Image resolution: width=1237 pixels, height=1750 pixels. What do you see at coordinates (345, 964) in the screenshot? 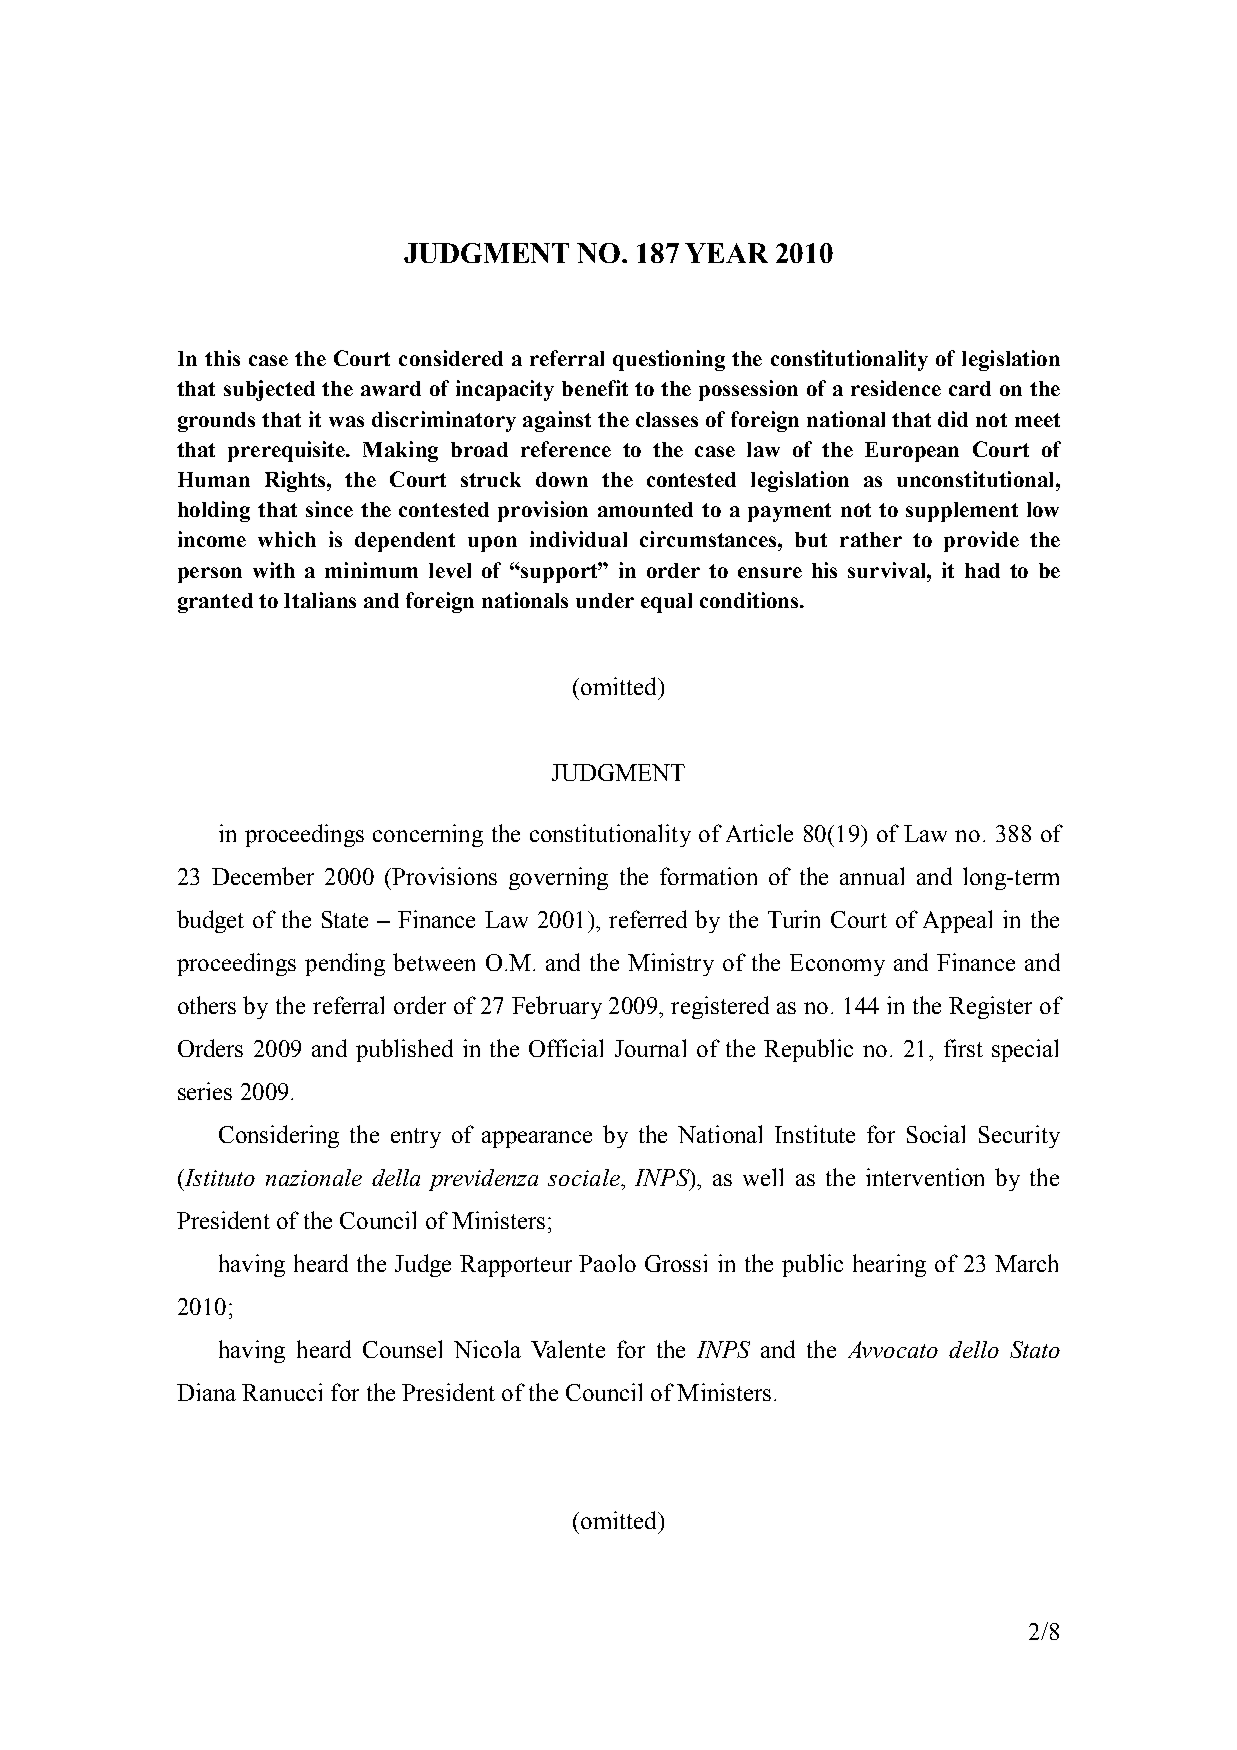
I see `pending` at bounding box center [345, 964].
